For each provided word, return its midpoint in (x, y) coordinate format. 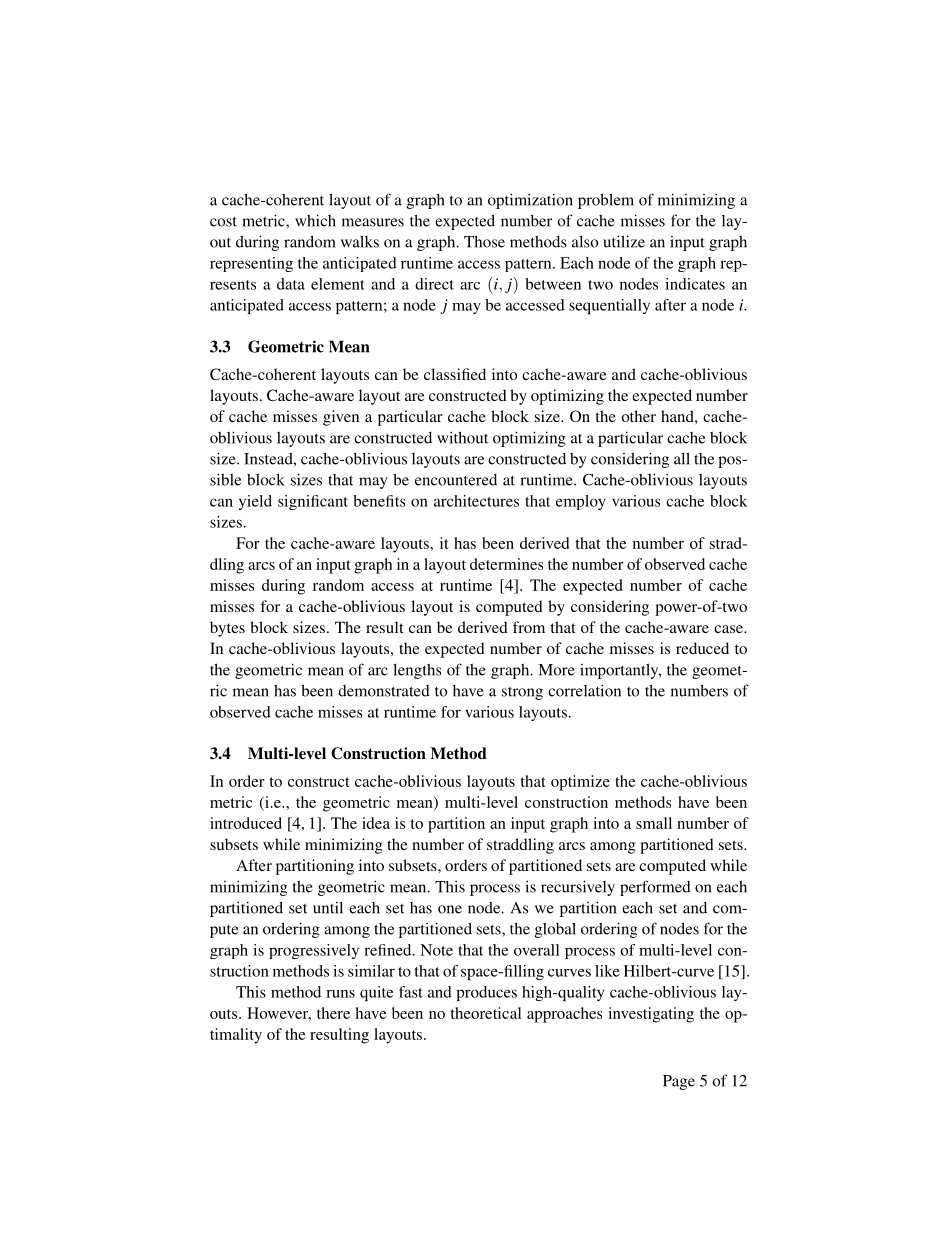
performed (655, 888)
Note (436, 950)
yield (255, 502)
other (638, 416)
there (333, 1013)
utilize (624, 241)
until (328, 907)
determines (506, 564)
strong (522, 693)
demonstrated (384, 691)
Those (484, 241)
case (729, 629)
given (341, 418)
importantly (620, 671)
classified (455, 374)
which (315, 220)
